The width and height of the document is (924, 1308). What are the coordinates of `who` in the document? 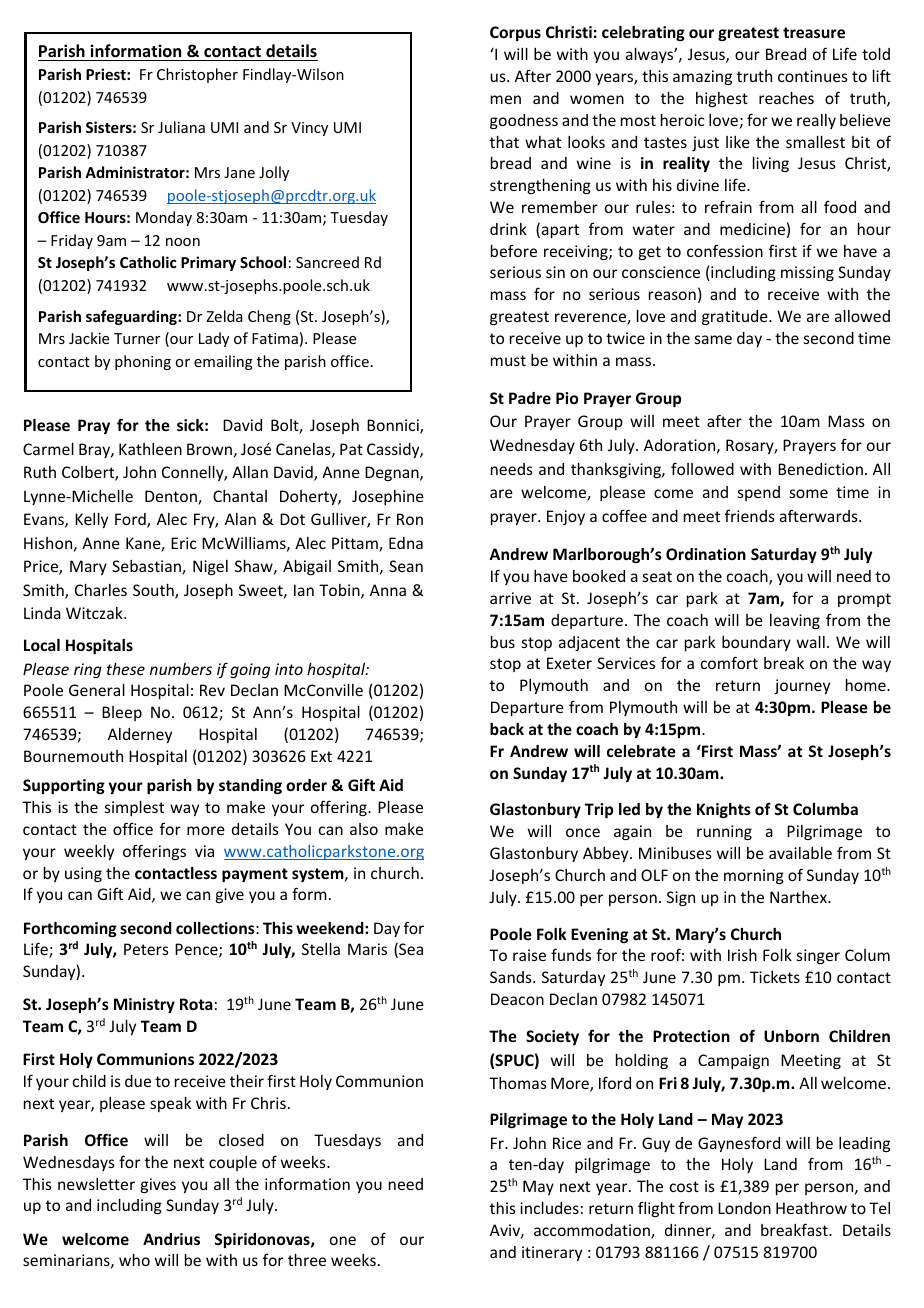 It's located at (134, 1260).
